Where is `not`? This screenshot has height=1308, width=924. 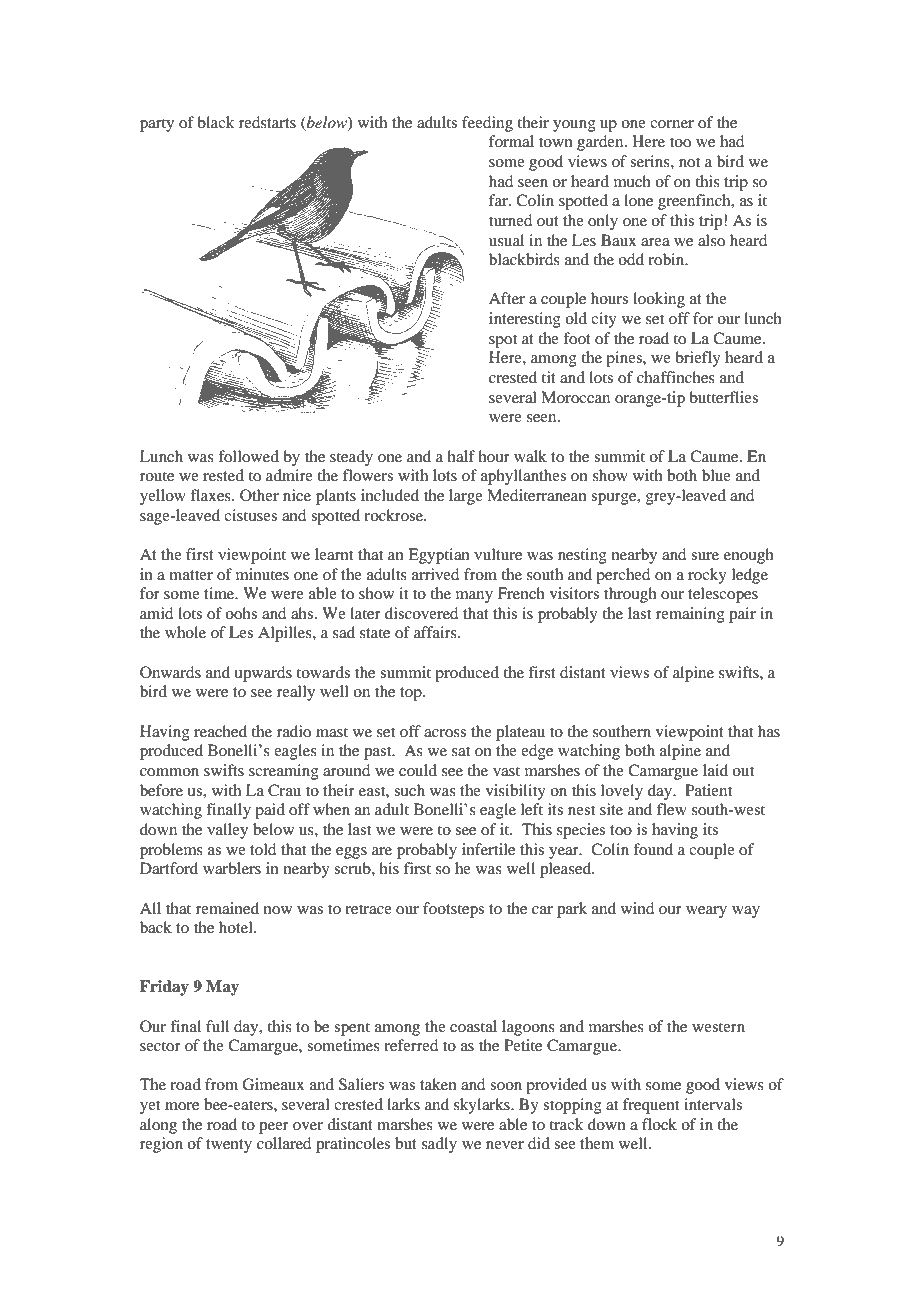
not is located at coordinates (689, 162).
